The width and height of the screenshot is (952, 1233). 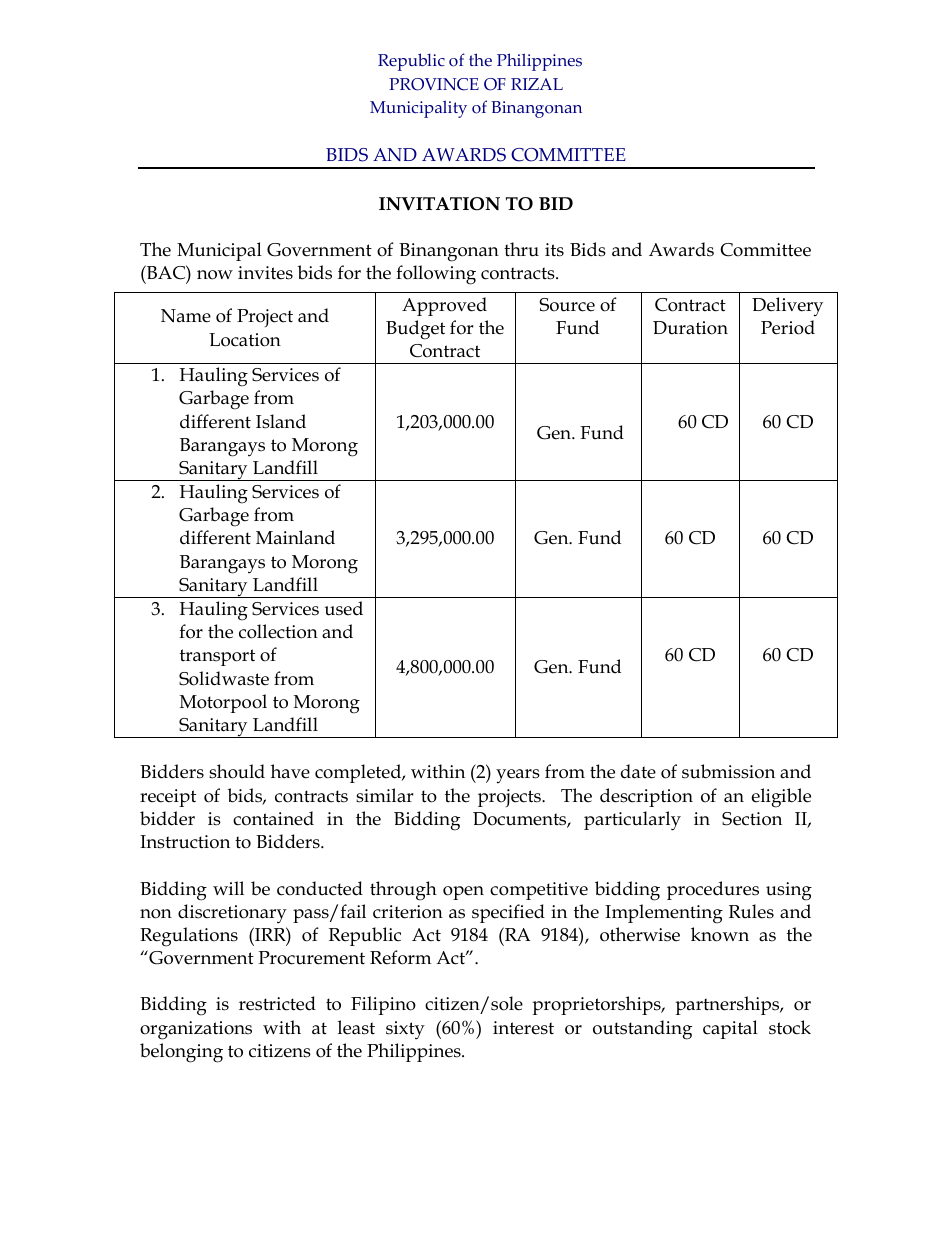 I want to click on its, so click(x=554, y=250).
